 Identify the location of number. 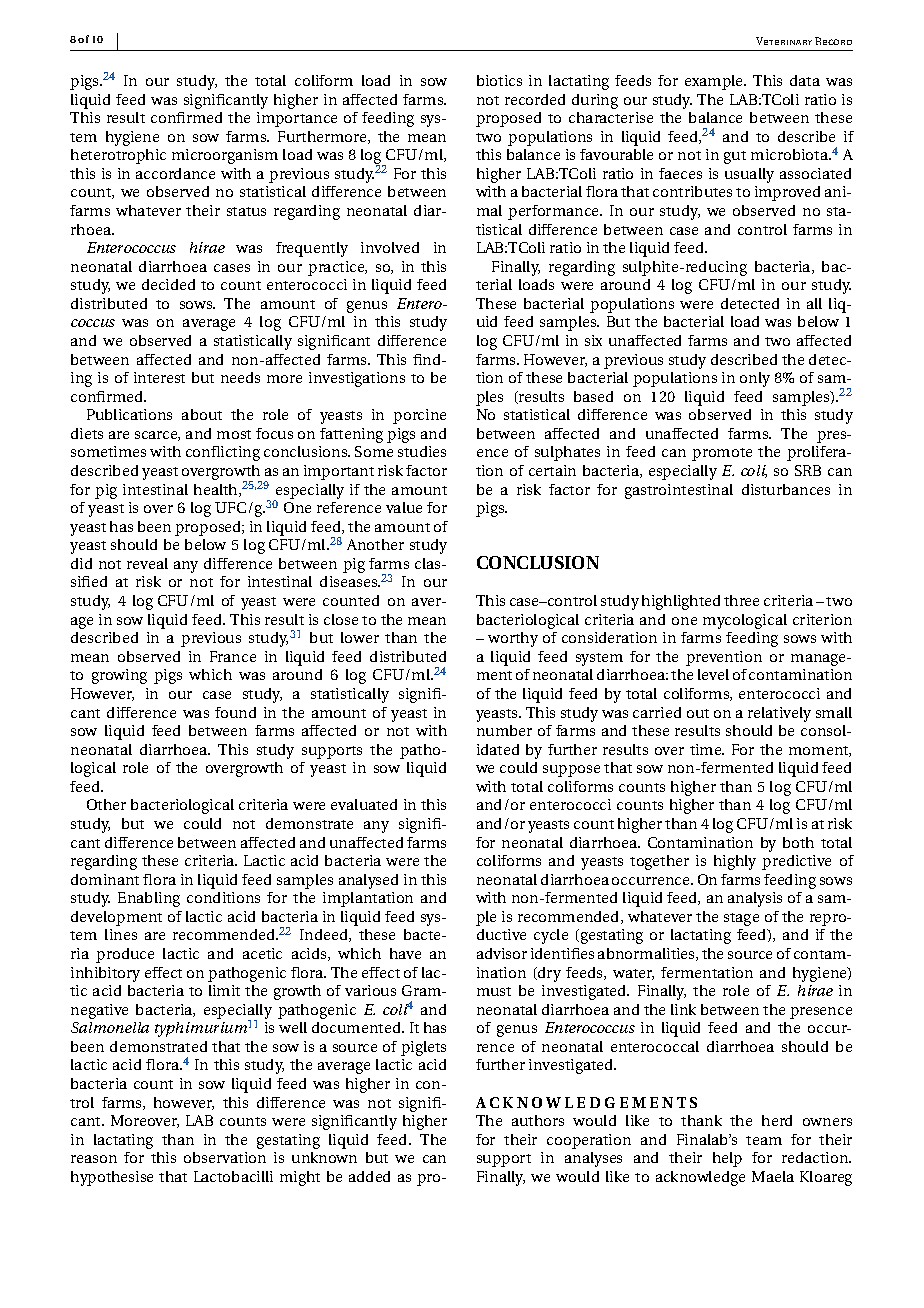
(504, 730).
